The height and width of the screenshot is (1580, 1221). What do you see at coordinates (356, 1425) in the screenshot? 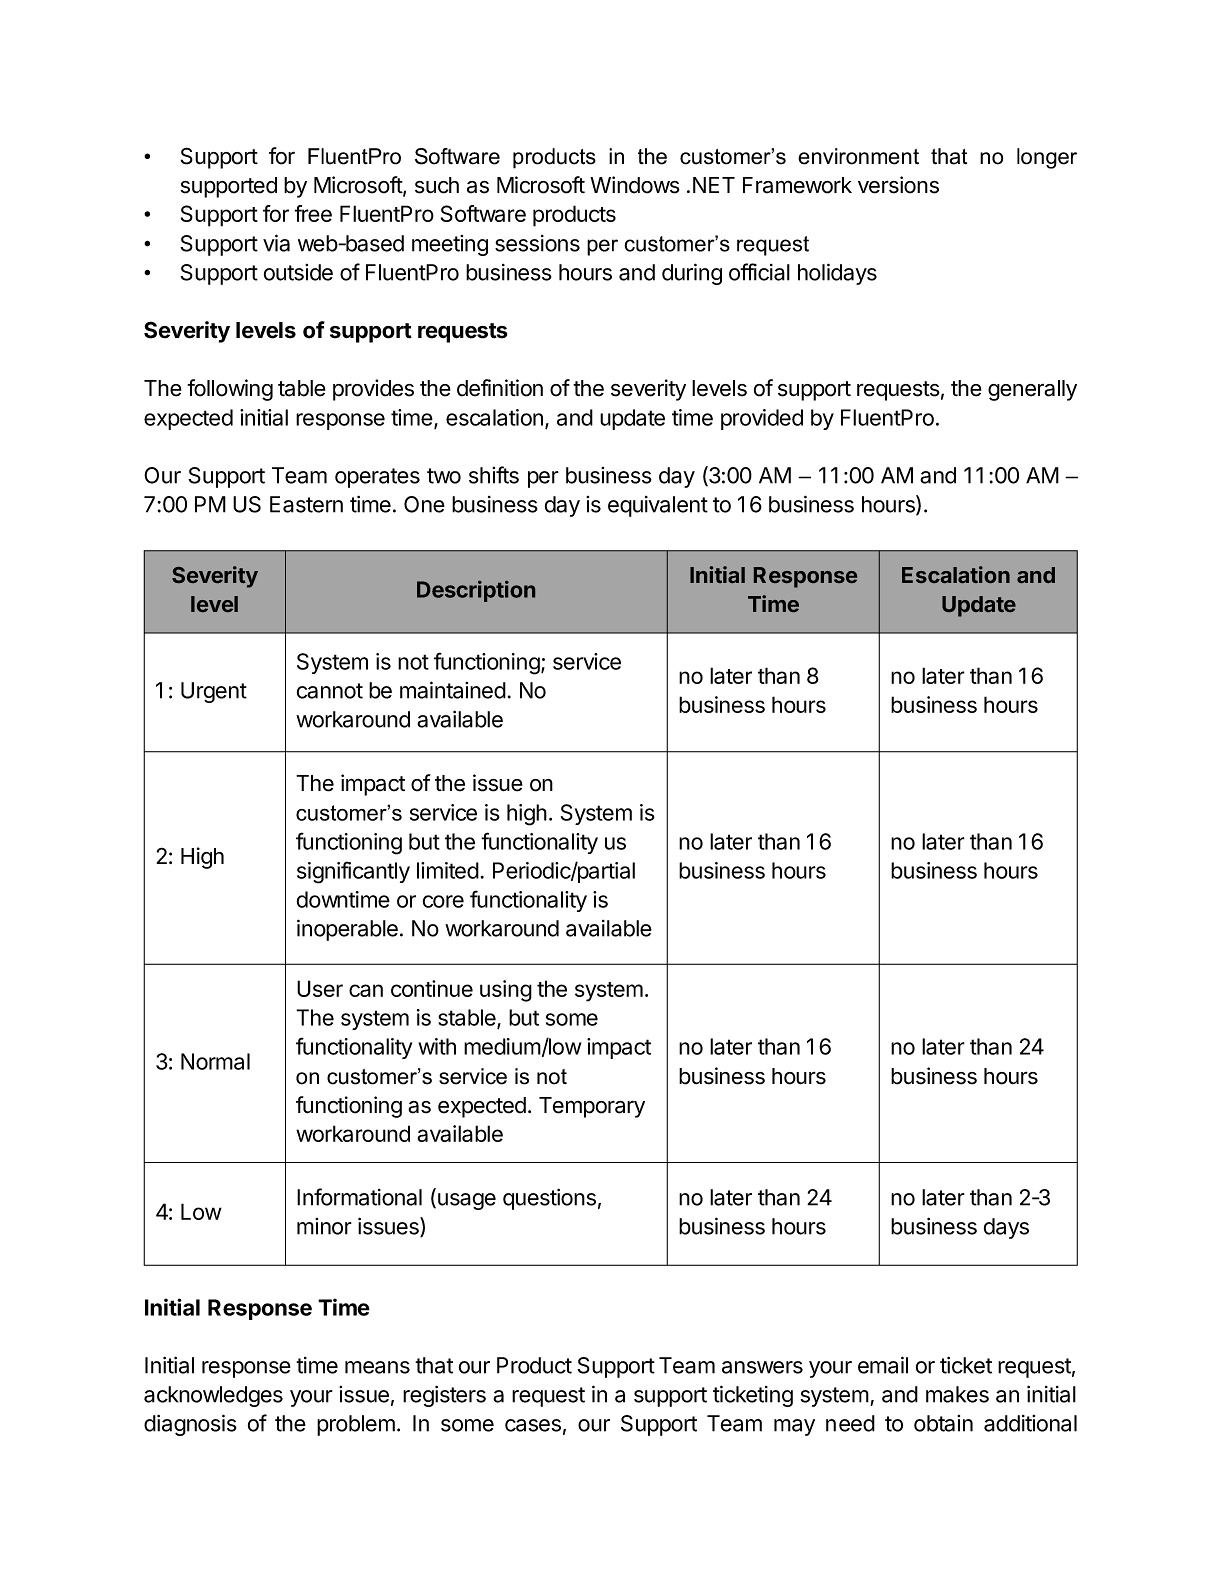
I see `problem` at bounding box center [356, 1425].
